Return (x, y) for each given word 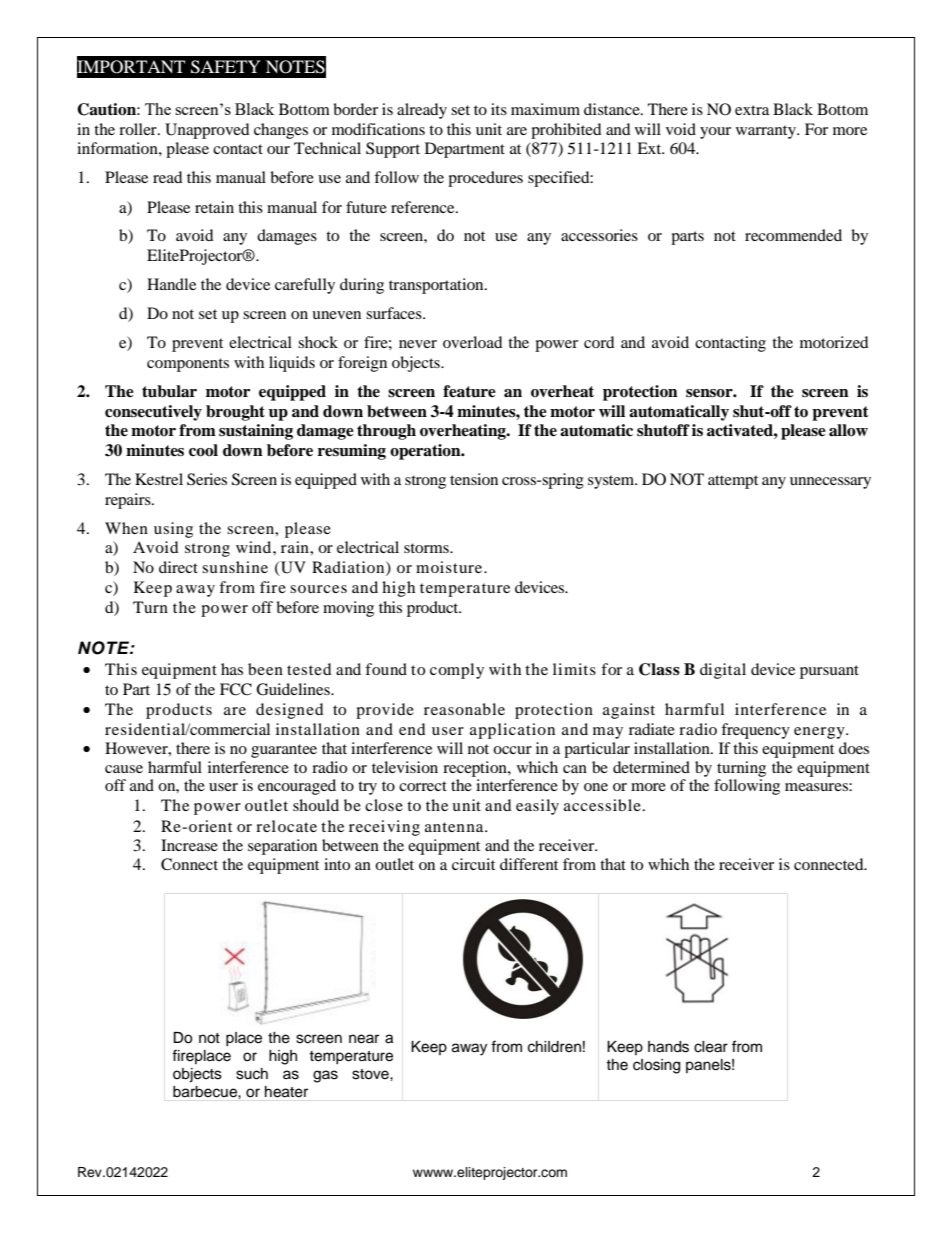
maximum (545, 109)
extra (752, 110)
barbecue (206, 1092)
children (554, 1047)
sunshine (235, 567)
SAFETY (226, 67)
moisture (450, 567)
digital (723, 671)
